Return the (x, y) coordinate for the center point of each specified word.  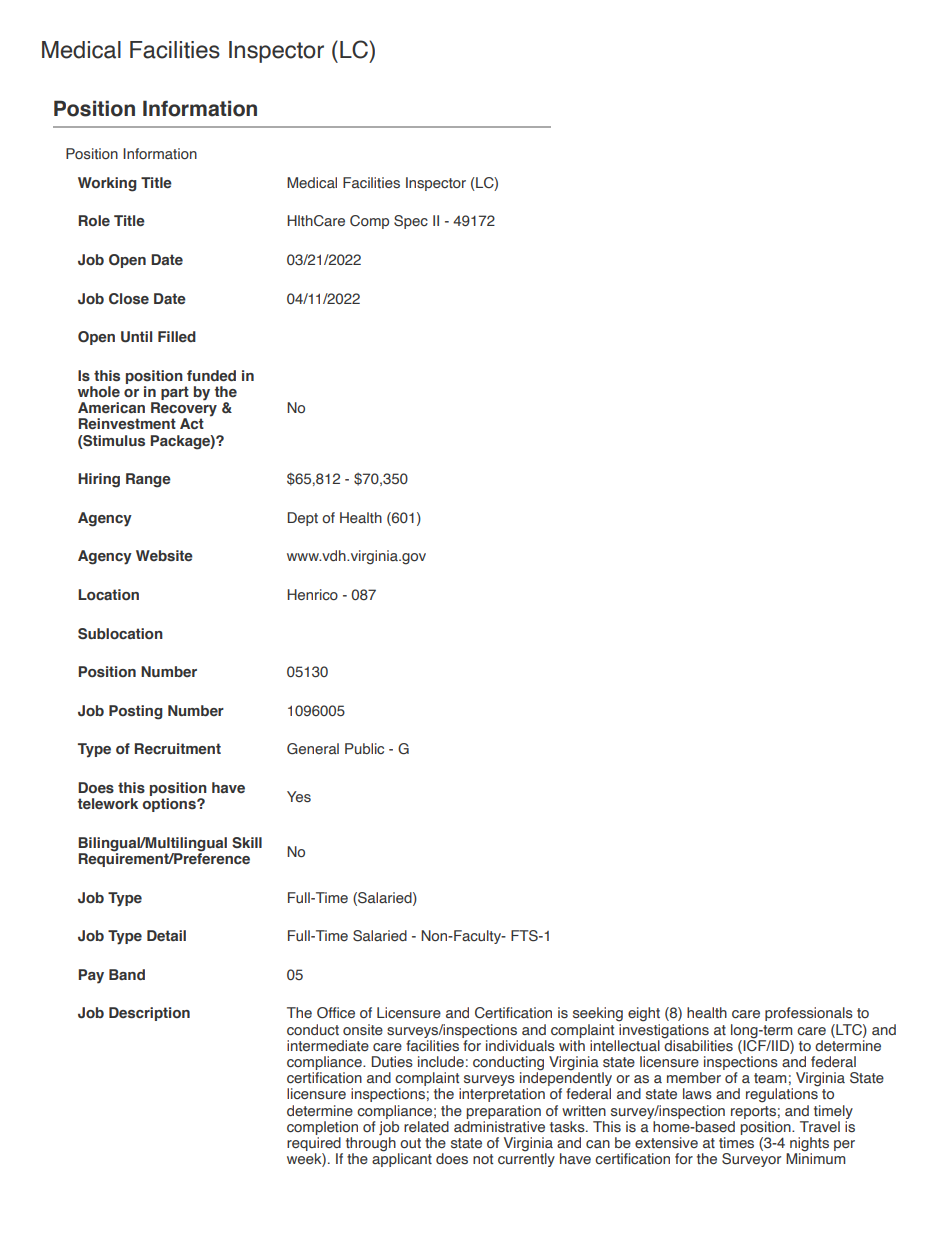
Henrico (312, 595)
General (313, 749)
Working (107, 184)
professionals (809, 1014)
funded (211, 376)
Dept (303, 519)
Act (192, 424)
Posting (136, 712)
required (315, 1145)
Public (364, 748)
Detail (166, 935)
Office (336, 1013)
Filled (177, 336)
